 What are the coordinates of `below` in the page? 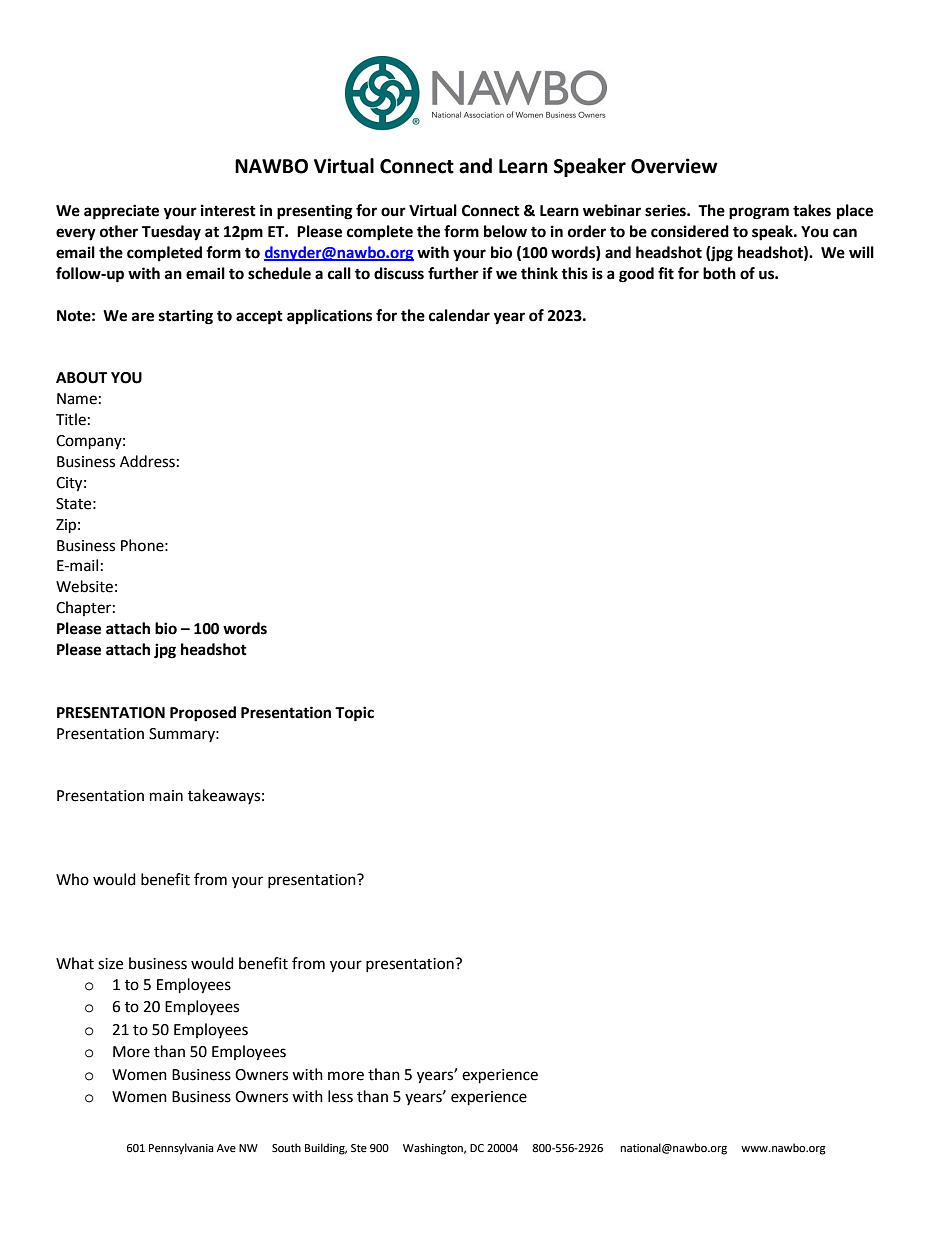 It's located at (505, 231).
